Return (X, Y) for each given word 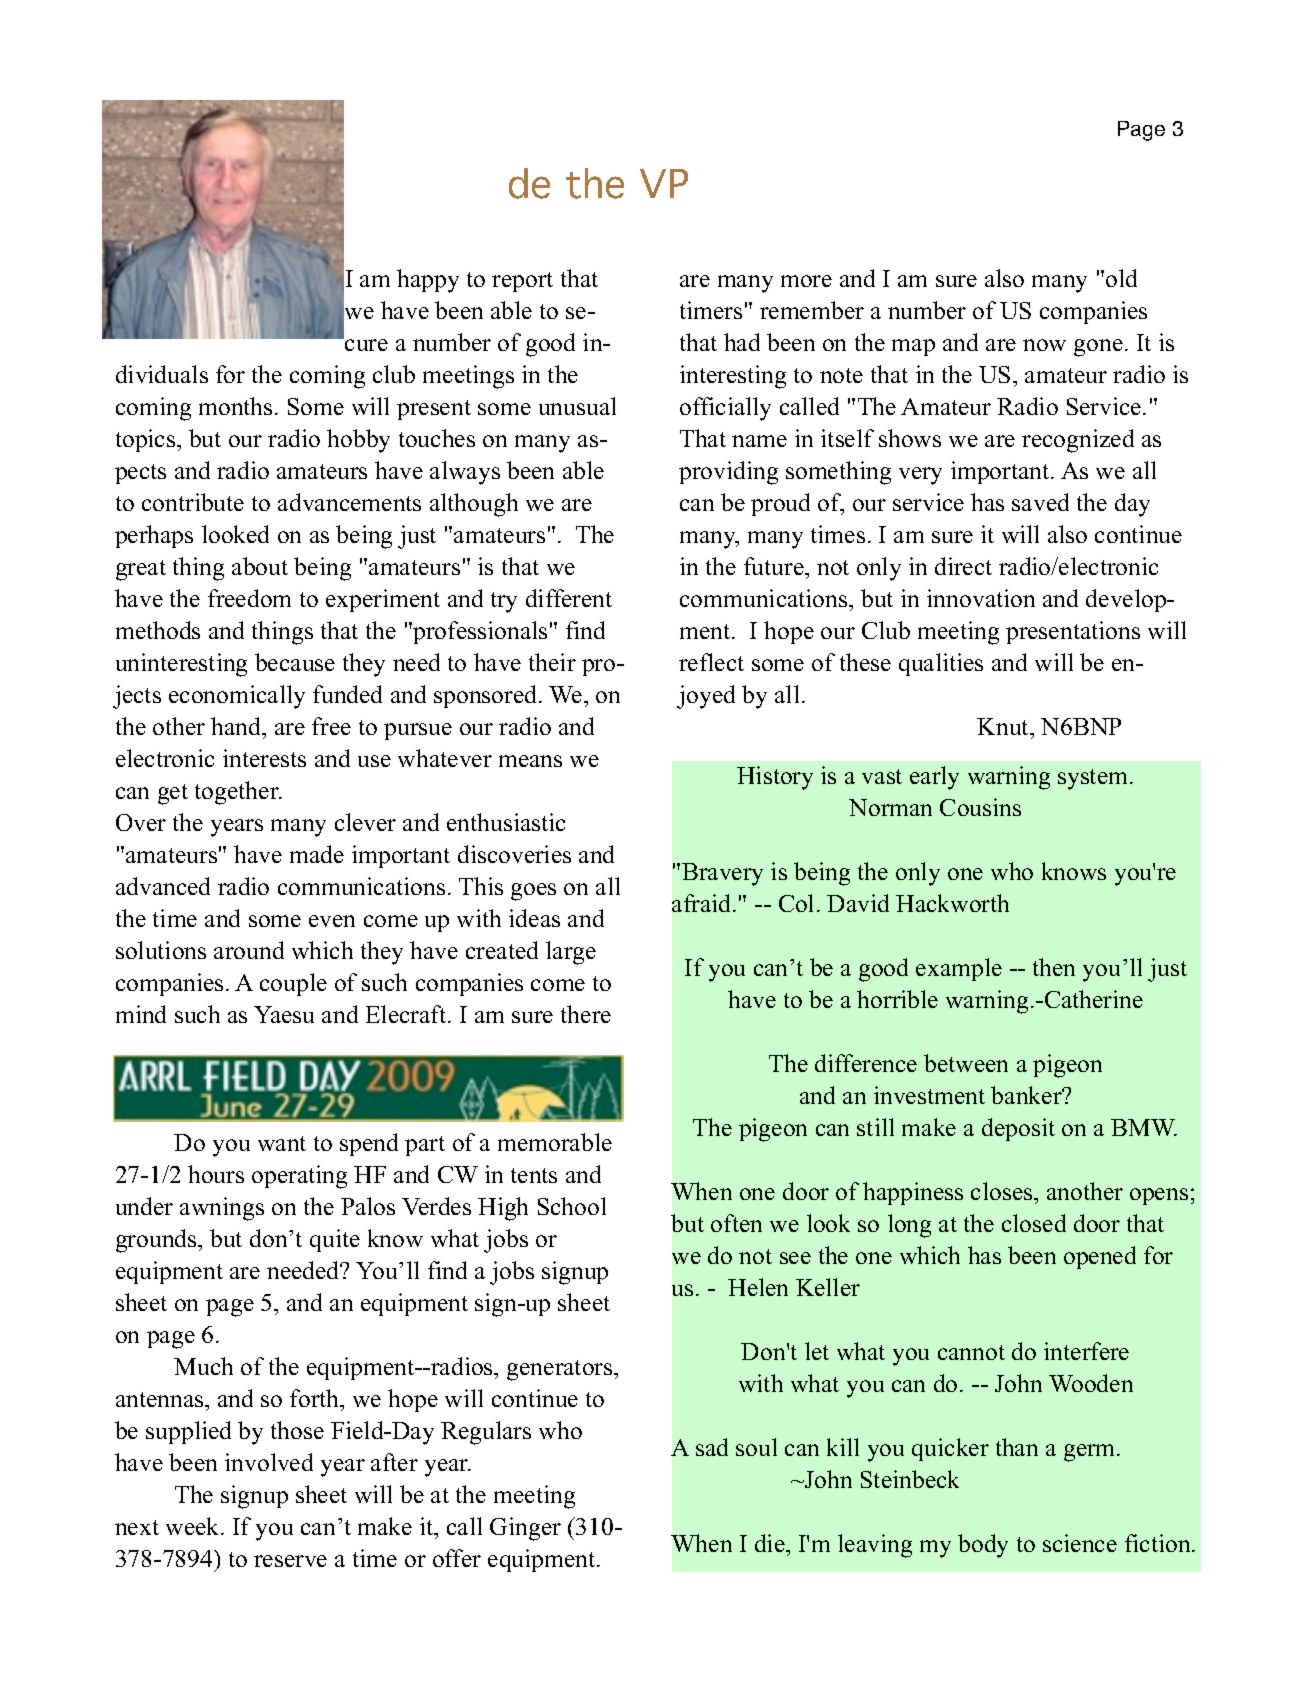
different (569, 598)
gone (1098, 348)
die (771, 1543)
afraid (703, 903)
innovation (981, 598)
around (249, 950)
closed (1034, 1223)
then (1054, 967)
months (235, 406)
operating (299, 1177)
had (742, 342)
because (295, 662)
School (572, 1206)
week (194, 1526)
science (1080, 1543)
